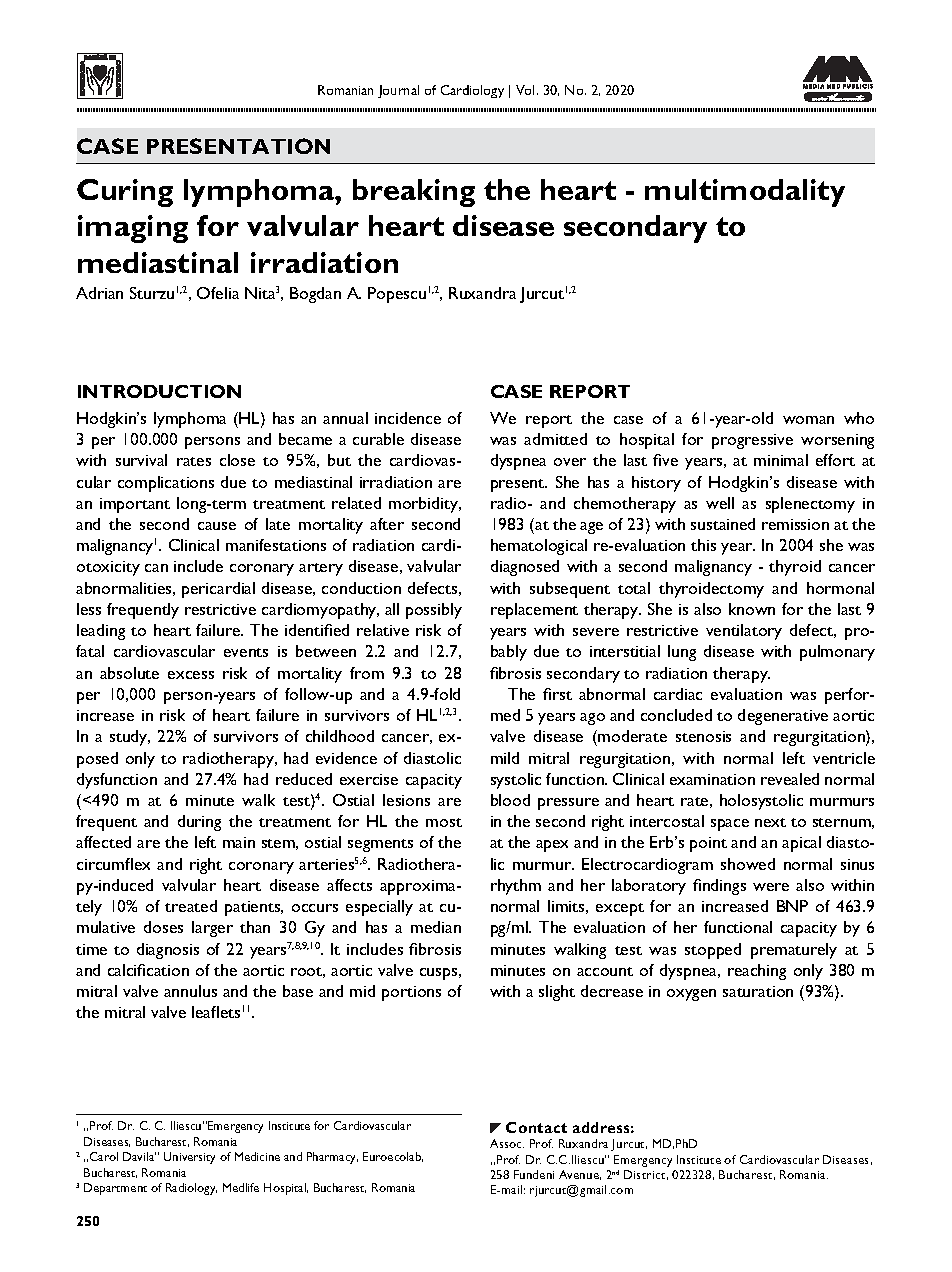 The height and width of the image is (1272, 952). I want to click on multimodality, so click(745, 193).
